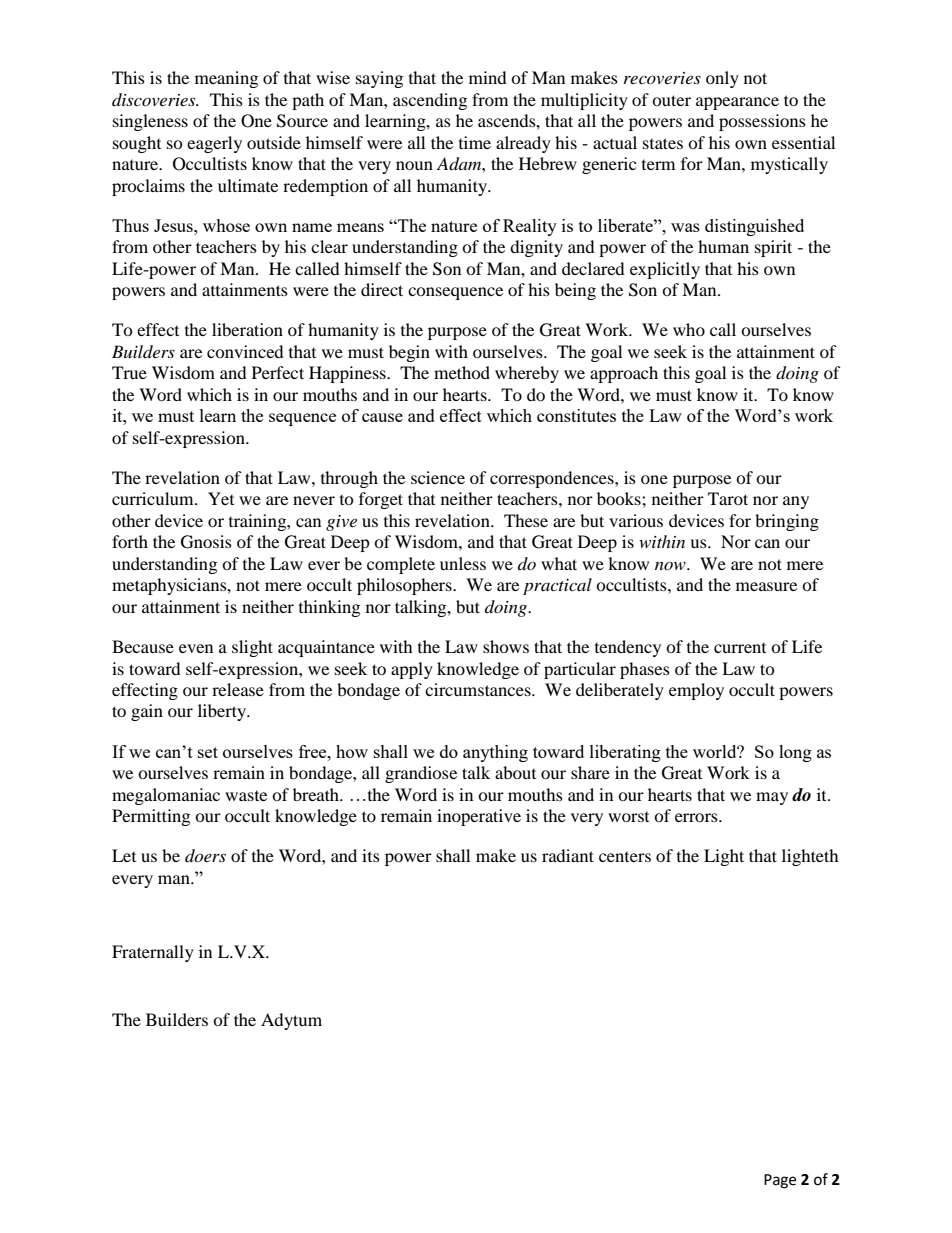 The image size is (952, 1233). Describe the element at coordinates (430, 101) in the screenshot. I see `ascending` at that location.
